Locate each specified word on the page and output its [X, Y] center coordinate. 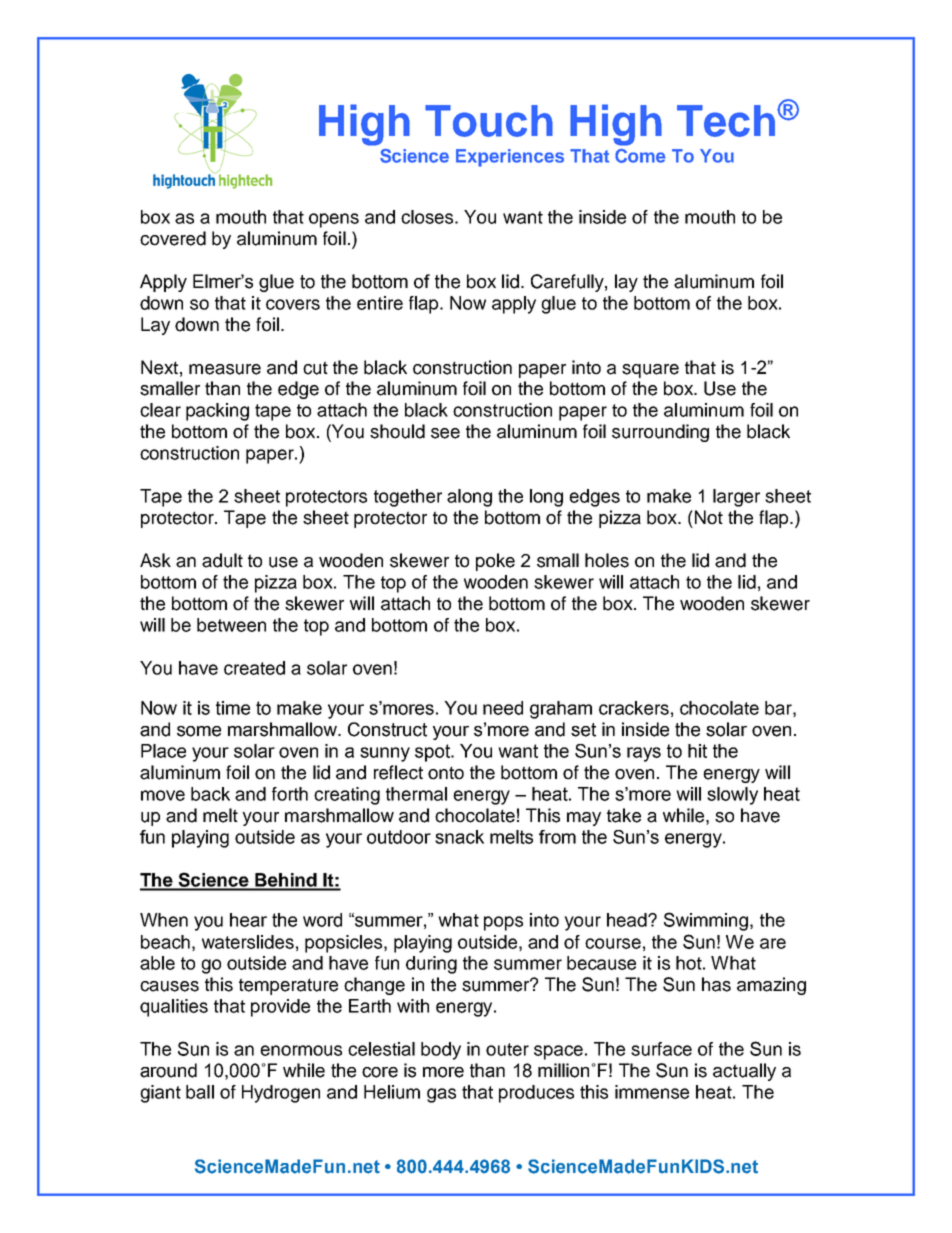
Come [640, 155]
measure [225, 369]
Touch [489, 121]
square [650, 371]
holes [607, 560]
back [210, 794]
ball [200, 1092]
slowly [732, 796]
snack [459, 837]
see [445, 433]
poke [495, 562]
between [231, 625]
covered [173, 238]
